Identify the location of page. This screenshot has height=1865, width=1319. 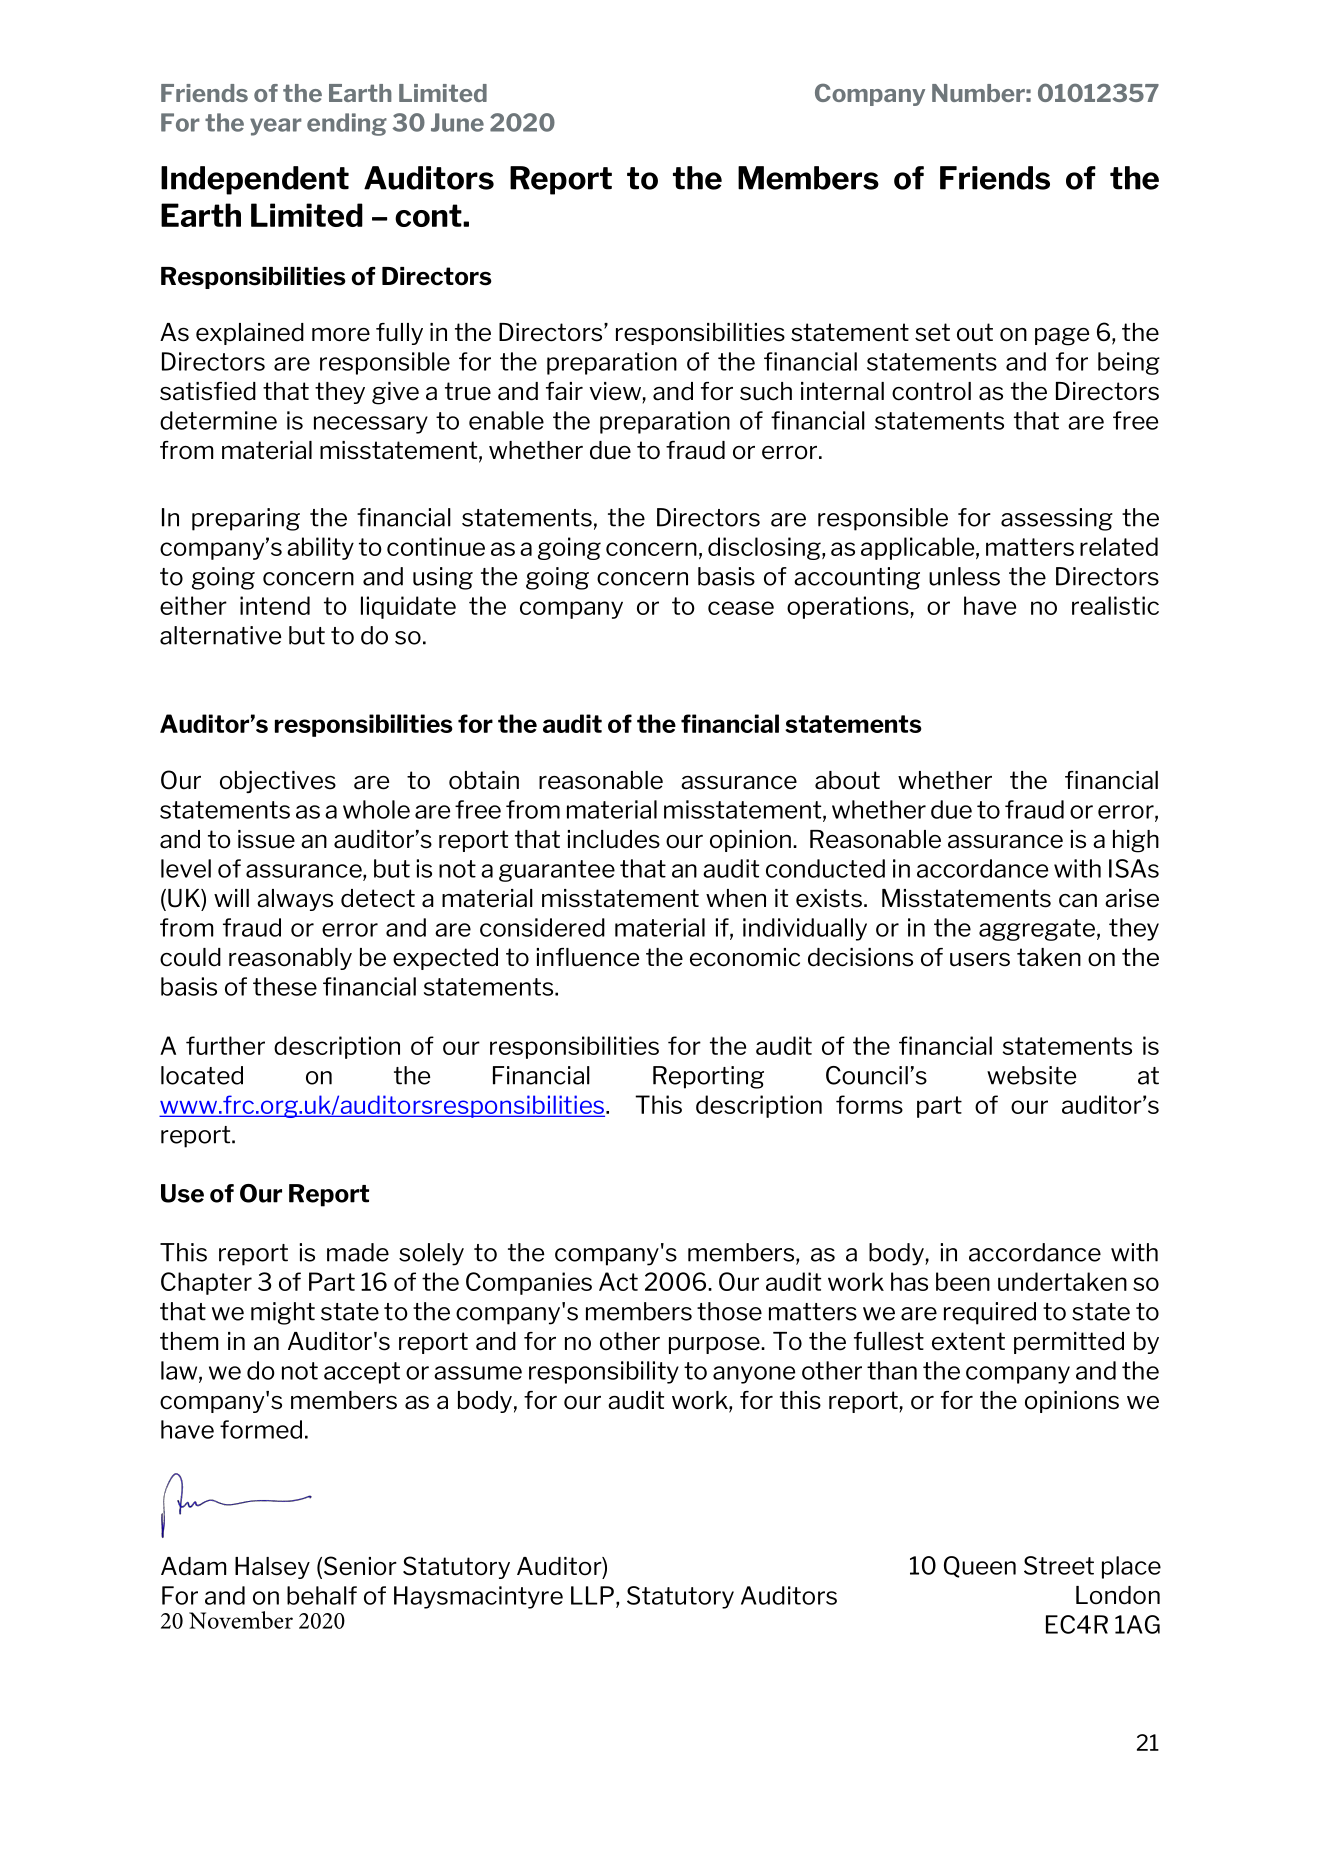
(1062, 337).
